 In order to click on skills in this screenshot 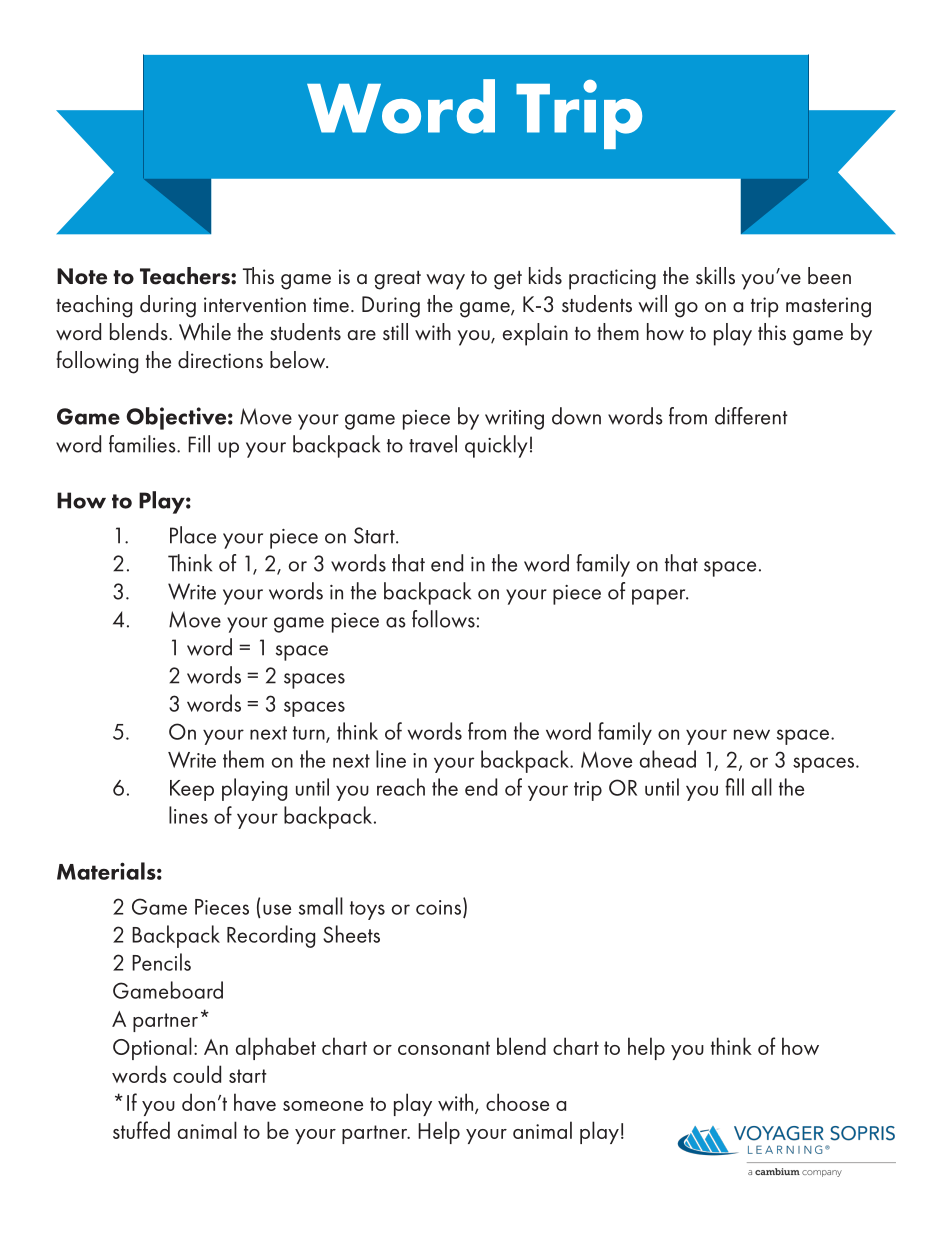, I will do `click(715, 276)`.
